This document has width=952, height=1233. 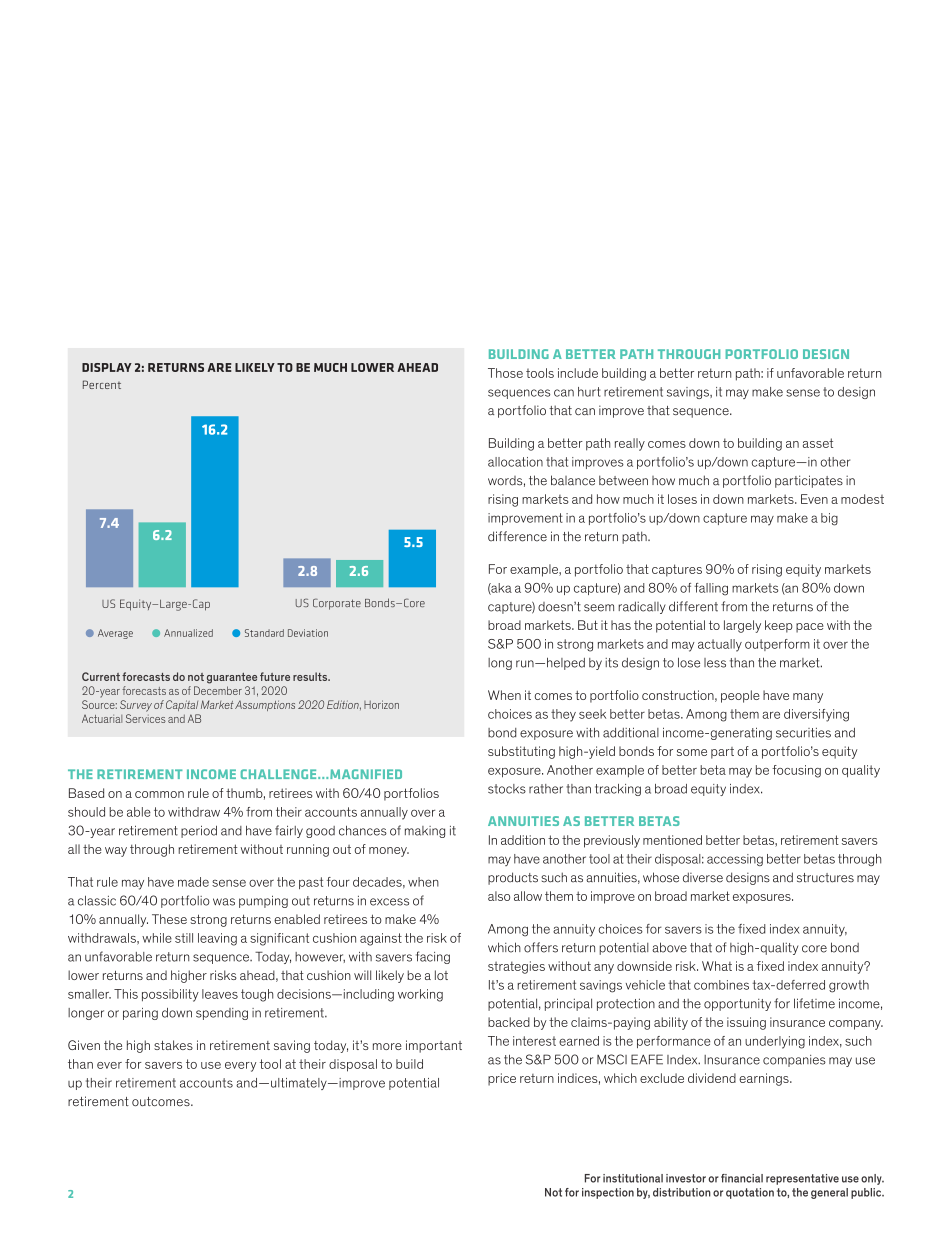 I want to click on Percent, so click(x=102, y=384).
